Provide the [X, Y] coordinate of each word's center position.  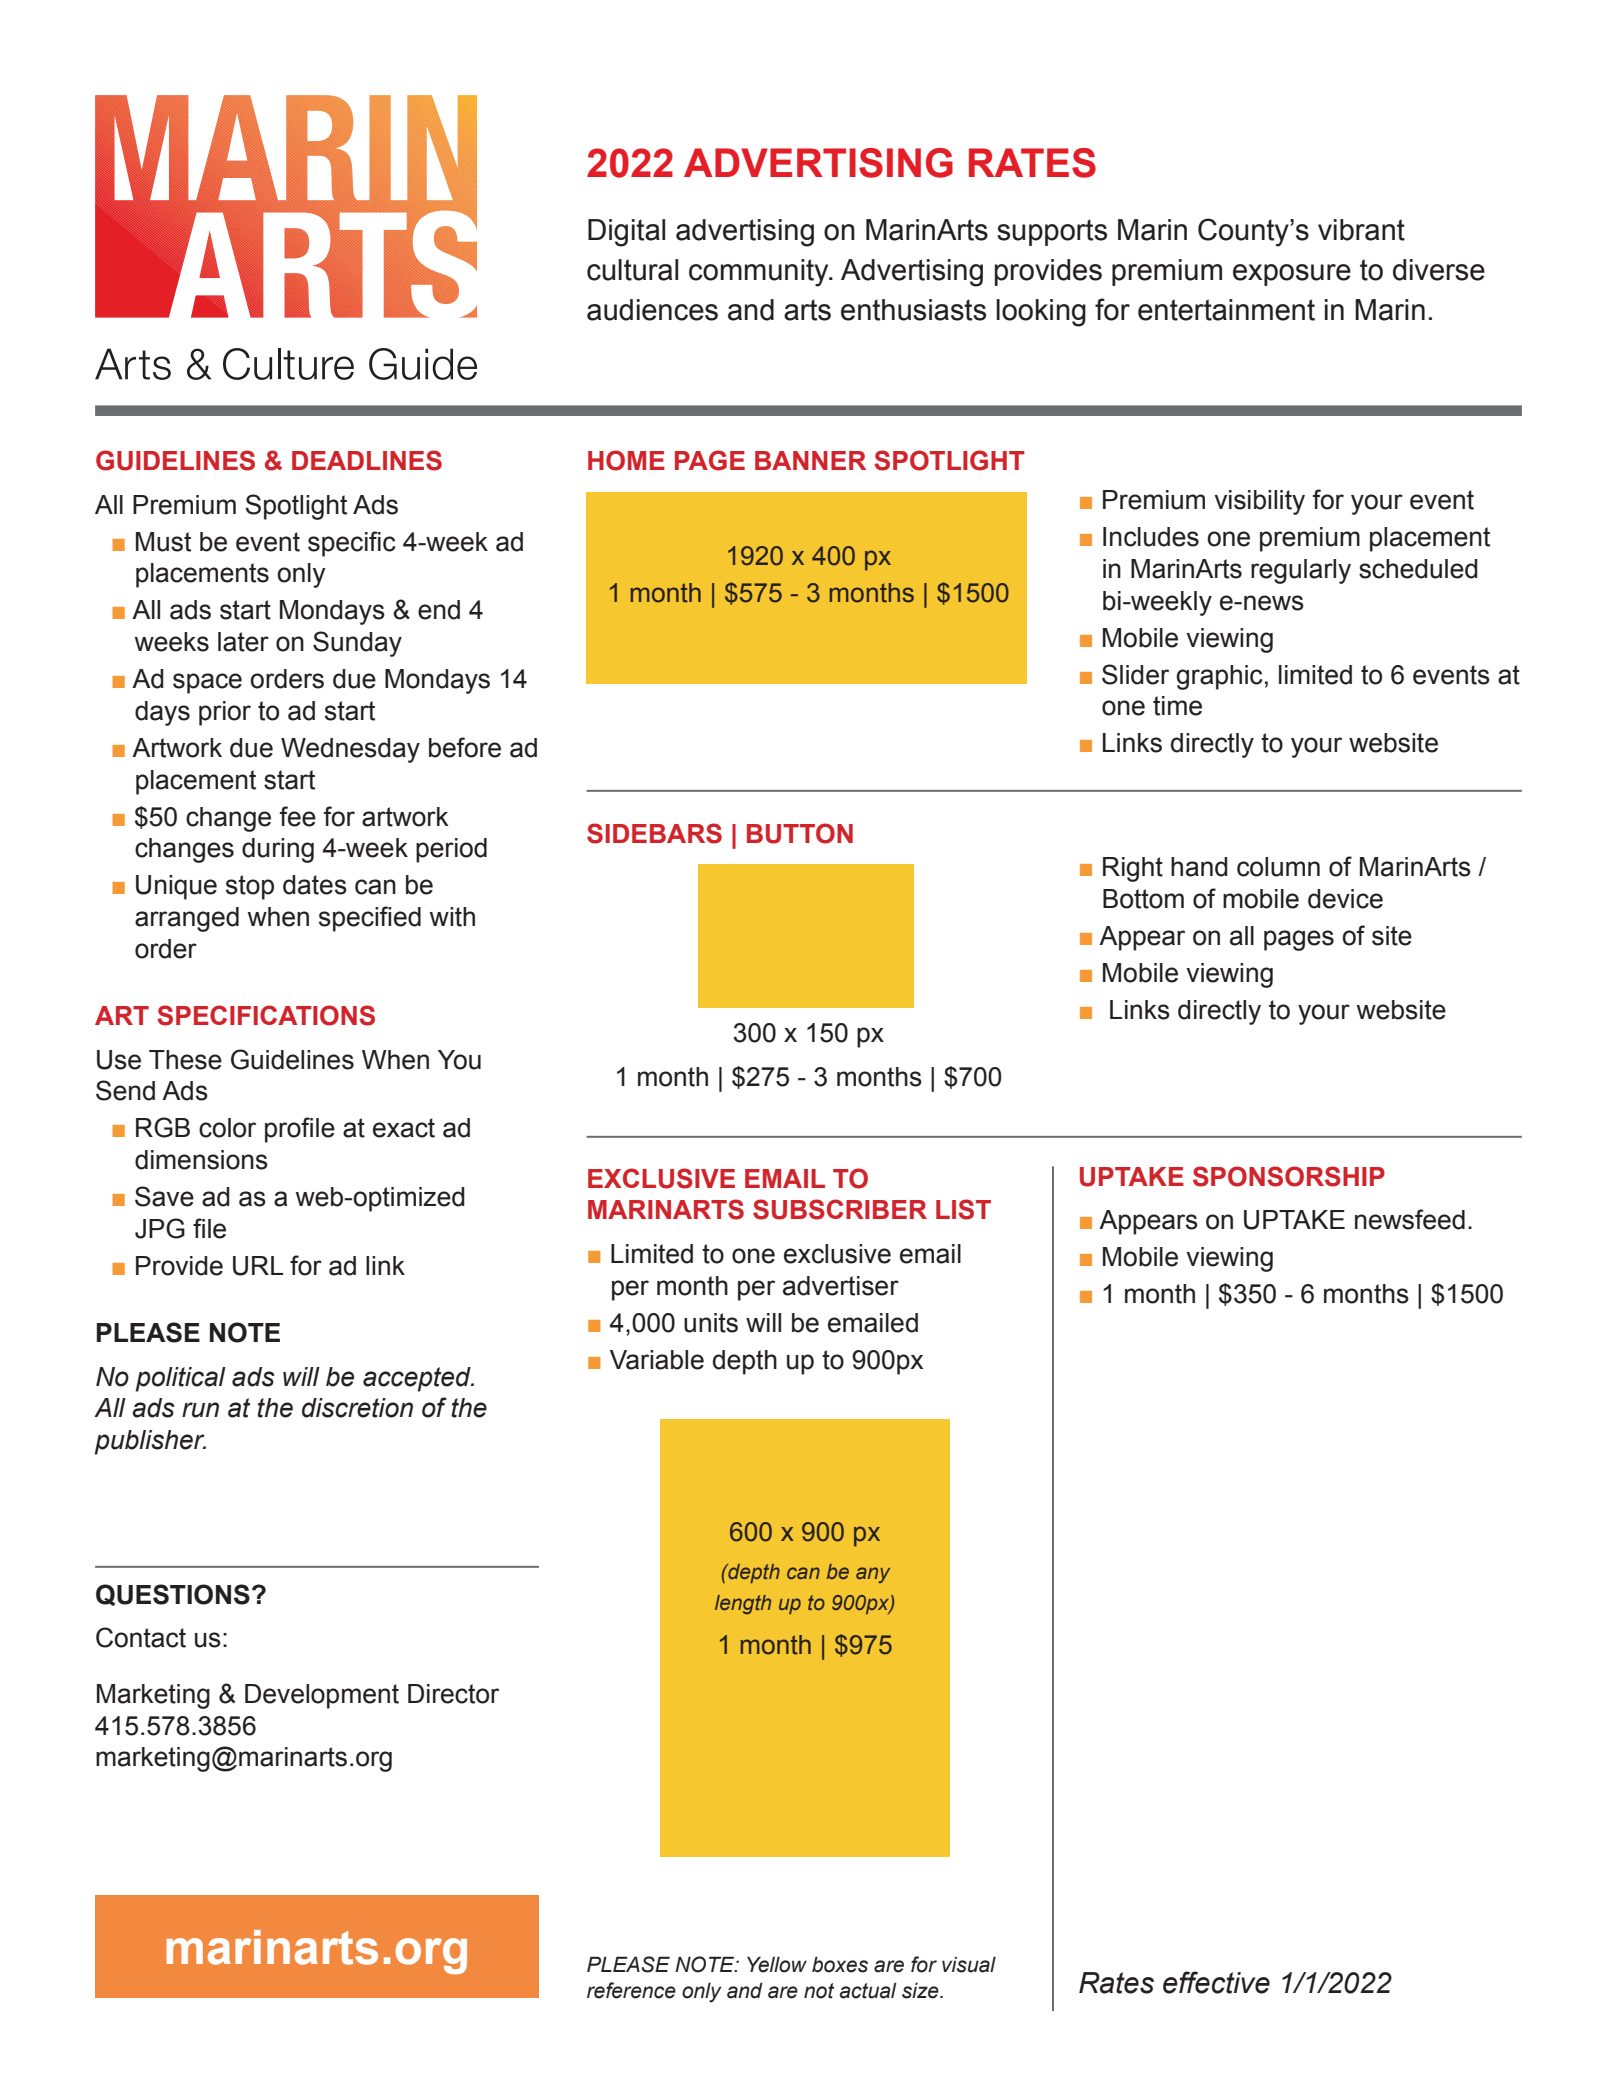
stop [250, 887]
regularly [1301, 571]
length [743, 1604]
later [243, 642]
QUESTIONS [173, 1595]
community [760, 273]
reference [631, 1990]
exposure [1292, 275]
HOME [626, 460]
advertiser [841, 1286]
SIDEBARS [654, 833]
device [1345, 899]
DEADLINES [367, 460]
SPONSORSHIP [1289, 1176]
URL [258, 1266]
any [873, 1575]
